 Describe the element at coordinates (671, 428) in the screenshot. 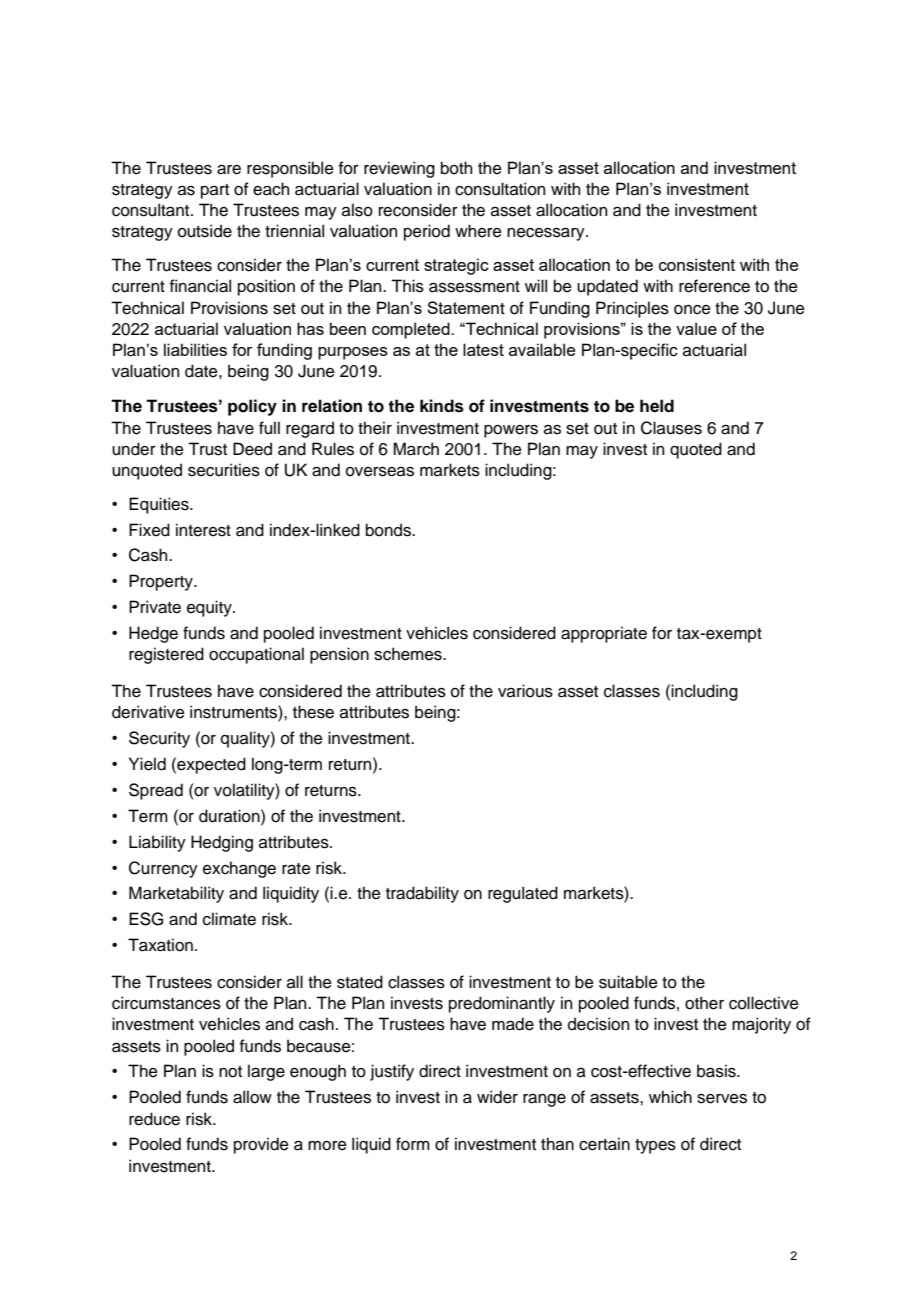

I see `Clauses` at that location.
